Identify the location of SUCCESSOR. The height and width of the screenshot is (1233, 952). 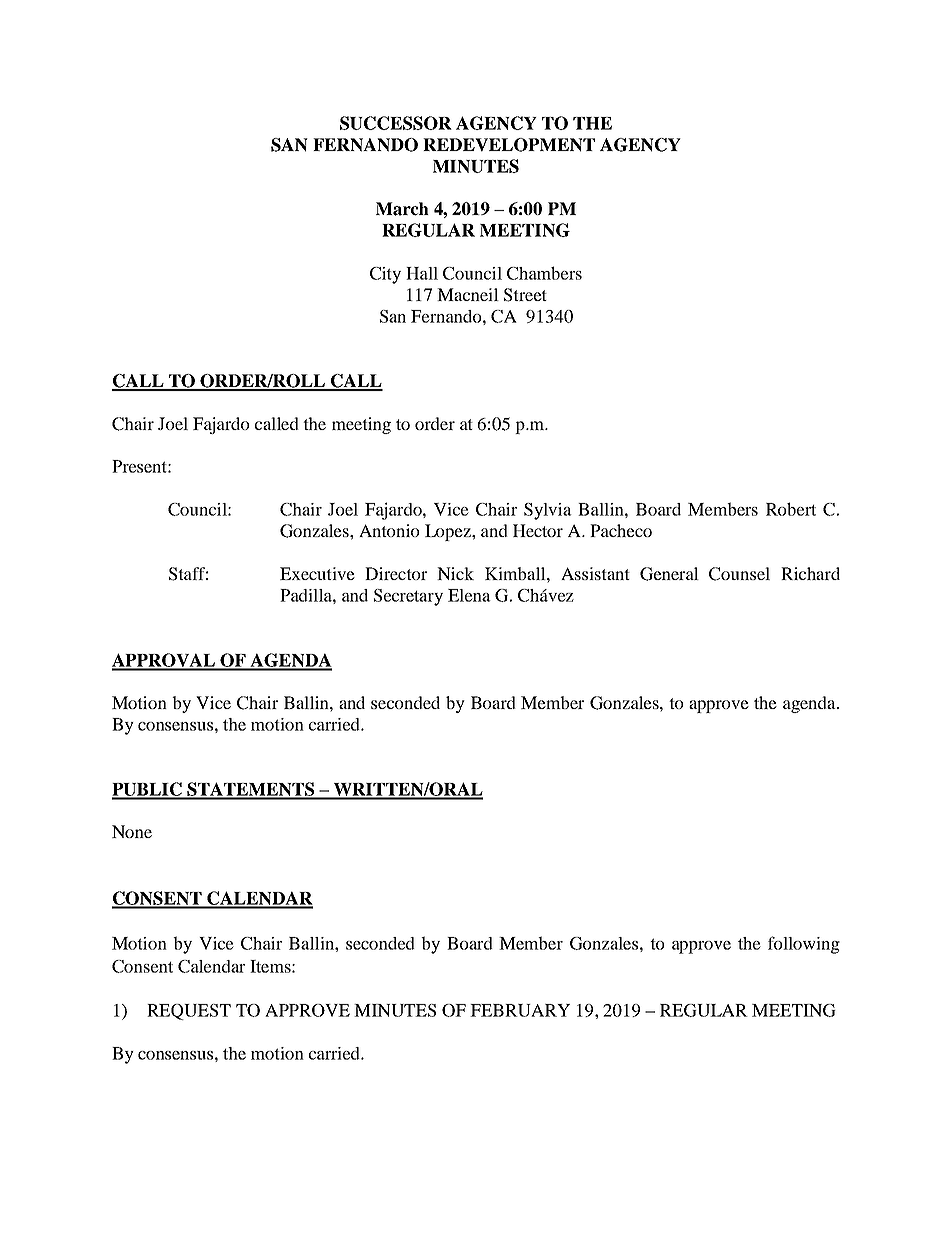
(396, 123).
